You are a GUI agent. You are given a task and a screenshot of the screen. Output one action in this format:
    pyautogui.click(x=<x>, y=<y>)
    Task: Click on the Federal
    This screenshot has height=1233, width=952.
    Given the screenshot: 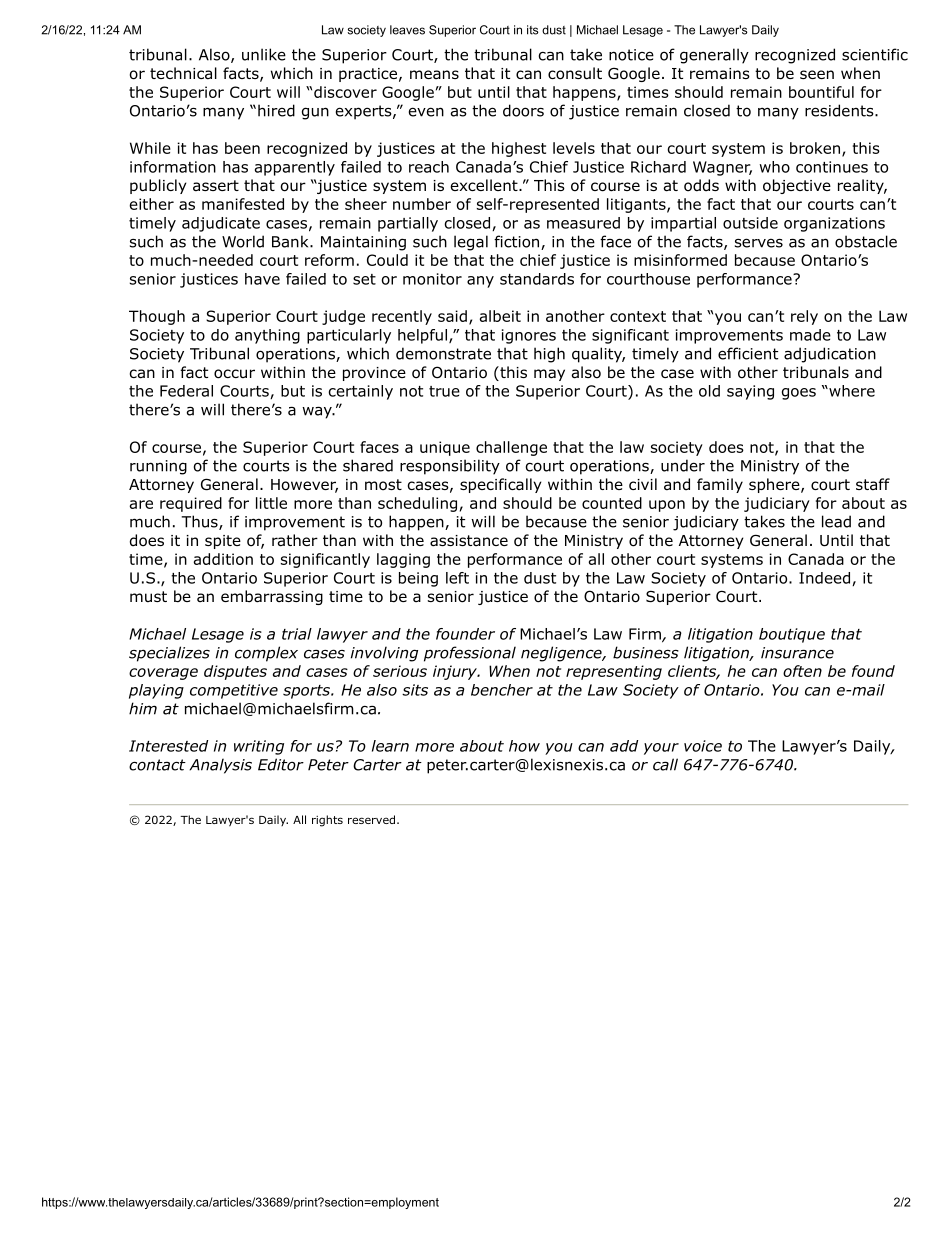 What is the action you would take?
    pyautogui.click(x=186, y=391)
